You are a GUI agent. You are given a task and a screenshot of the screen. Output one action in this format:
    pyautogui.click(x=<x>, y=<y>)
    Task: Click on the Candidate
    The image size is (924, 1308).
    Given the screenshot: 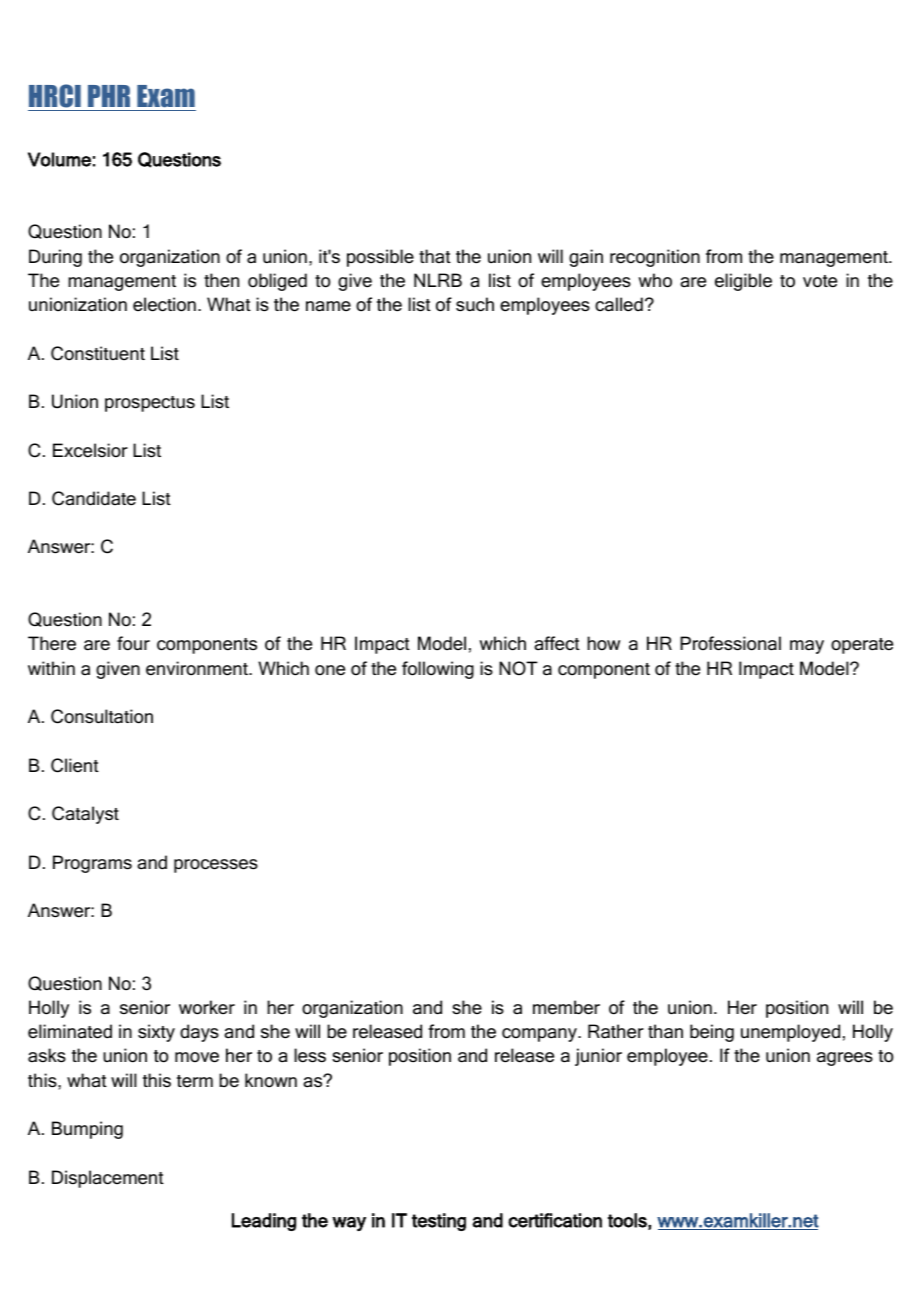 What is the action you would take?
    pyautogui.click(x=94, y=498)
